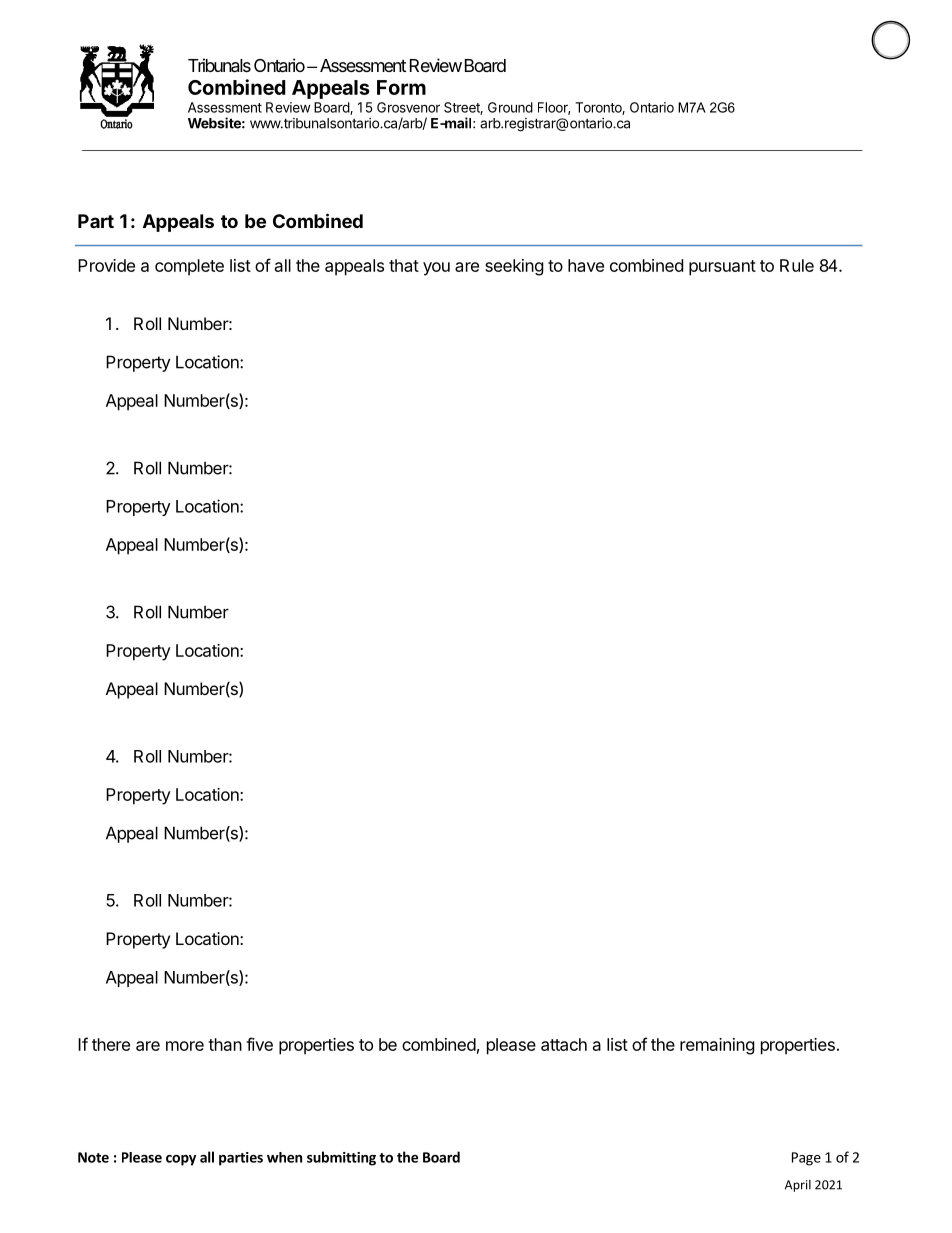 This screenshot has width=952, height=1233. What do you see at coordinates (189, 267) in the screenshot?
I see `complete` at bounding box center [189, 267].
